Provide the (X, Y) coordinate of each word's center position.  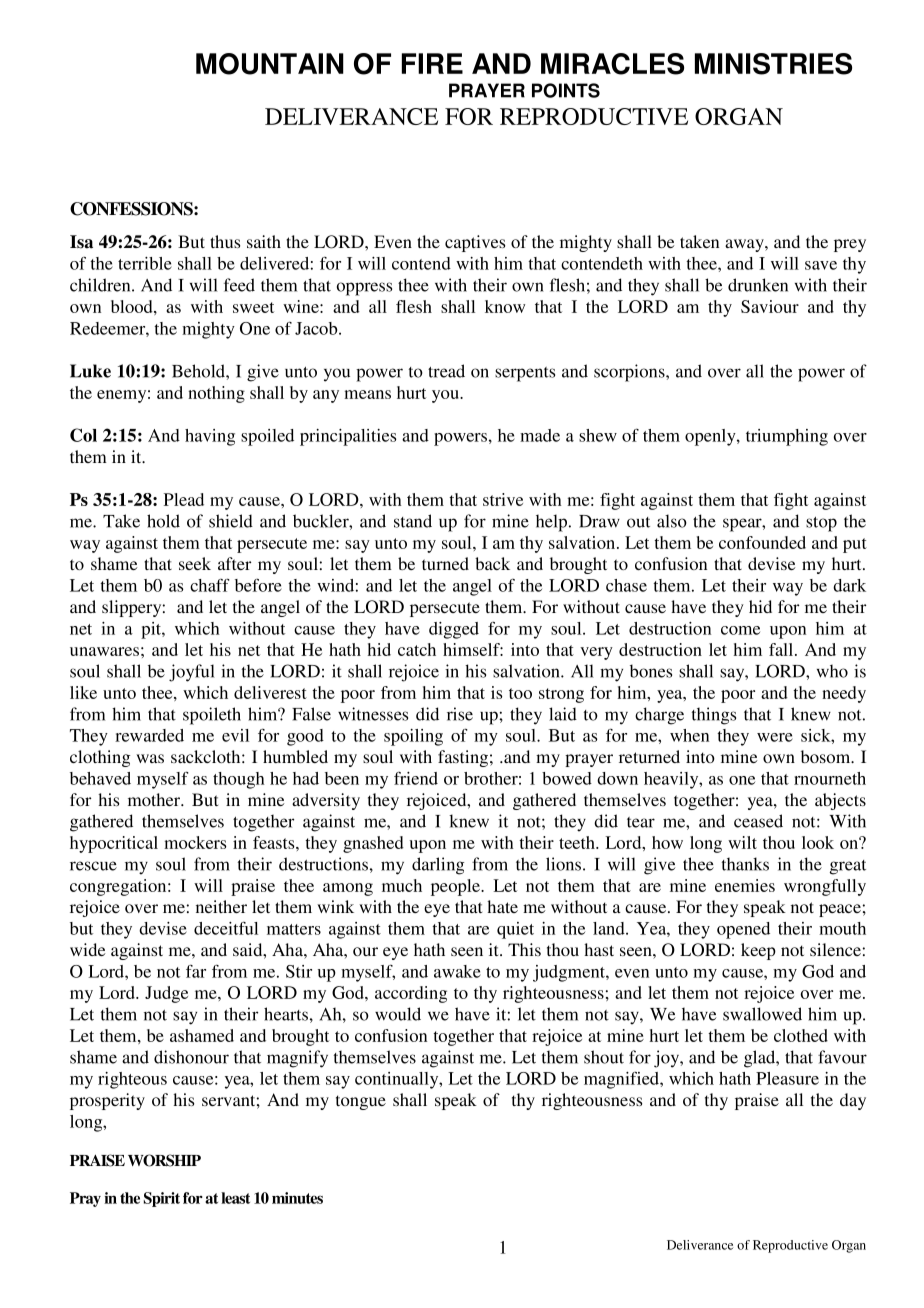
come (740, 630)
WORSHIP (164, 1160)
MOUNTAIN (270, 64)
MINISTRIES (773, 64)
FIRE (432, 63)
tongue (361, 1102)
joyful (192, 673)
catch (417, 649)
